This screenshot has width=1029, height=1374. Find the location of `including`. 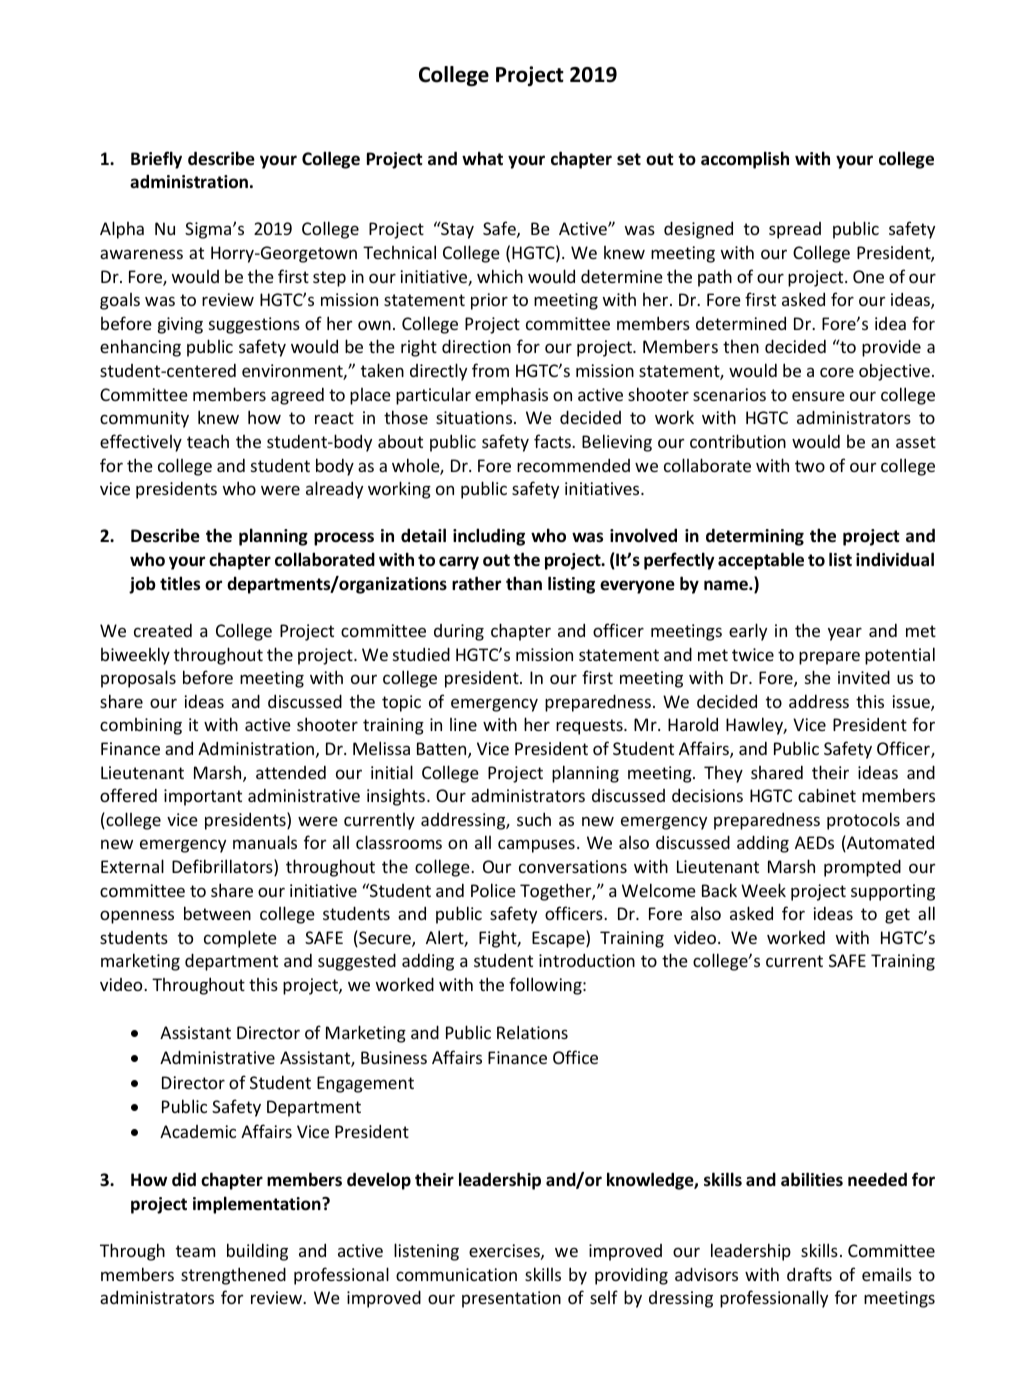

including is located at coordinates (489, 537).
